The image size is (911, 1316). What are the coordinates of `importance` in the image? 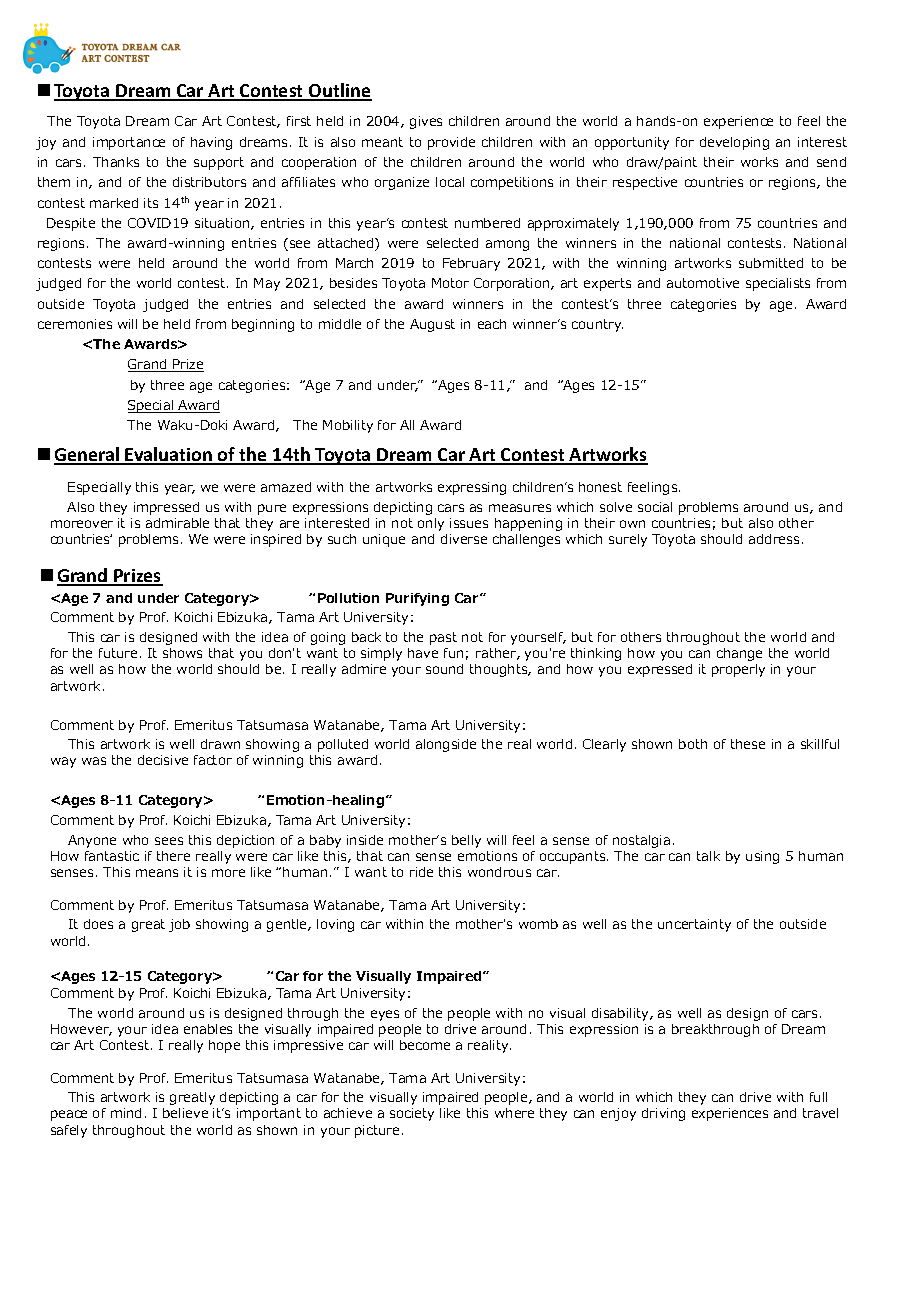 It's located at (129, 143).
